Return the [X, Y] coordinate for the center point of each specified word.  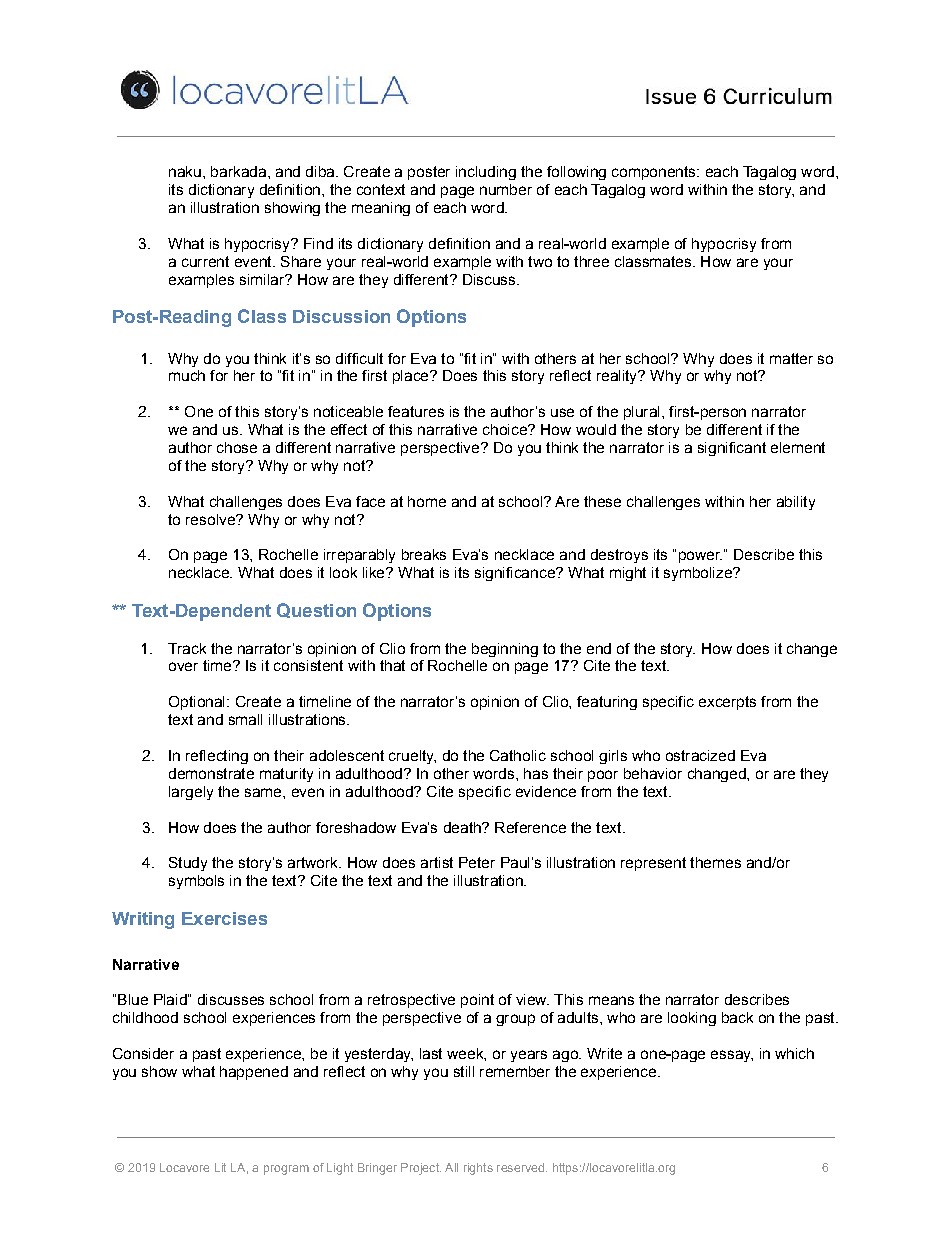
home [427, 501]
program [286, 1170]
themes [715, 862]
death [463, 827]
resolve [211, 519]
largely [191, 793]
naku [185, 171]
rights [478, 1169]
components [655, 173]
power [700, 557]
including [486, 173]
